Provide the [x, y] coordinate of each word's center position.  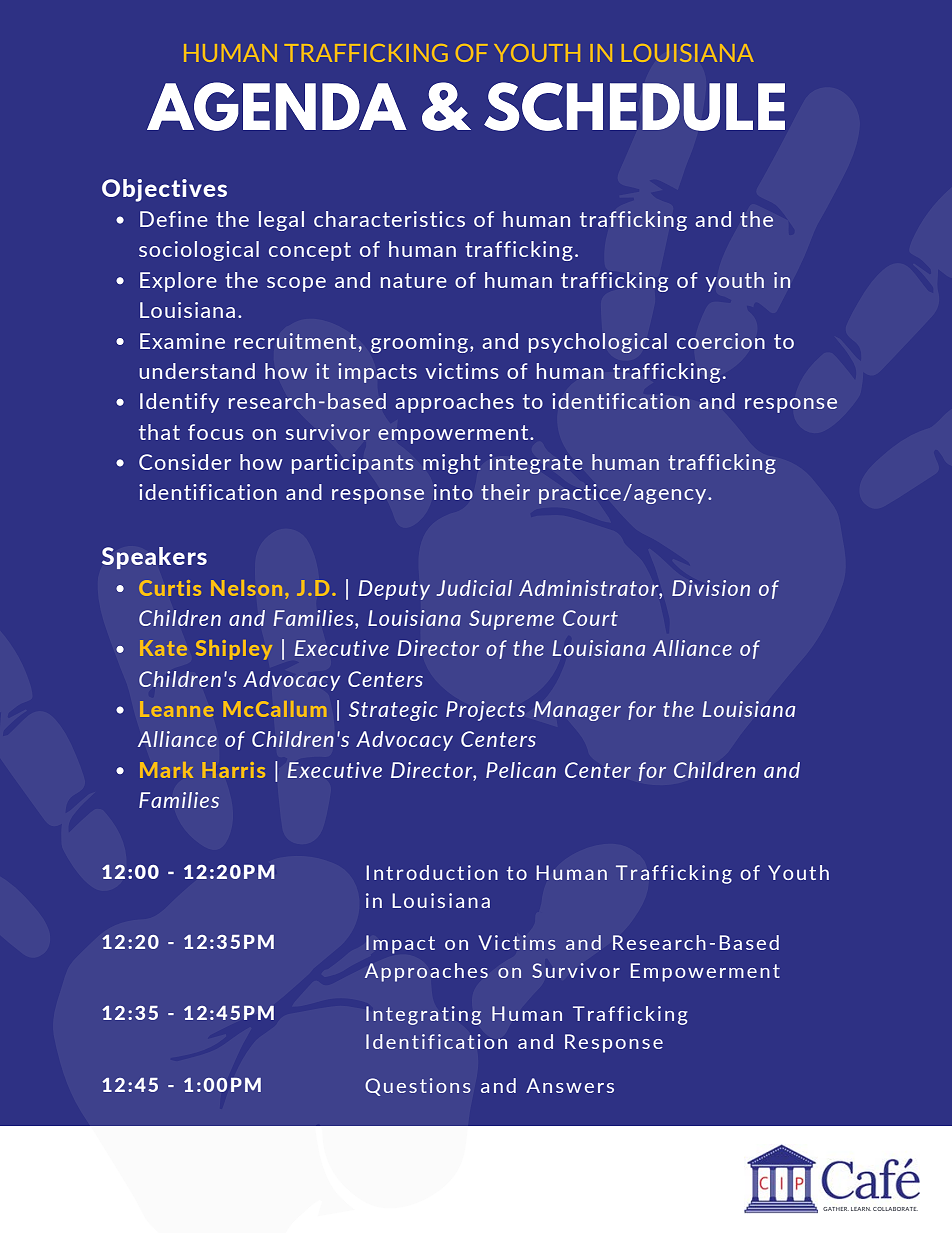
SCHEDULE [634, 106]
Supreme [511, 620]
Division [711, 588]
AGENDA [277, 106]
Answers [570, 1085]
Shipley [234, 650]
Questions [418, 1087]
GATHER [836, 1209]
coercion [721, 341]
